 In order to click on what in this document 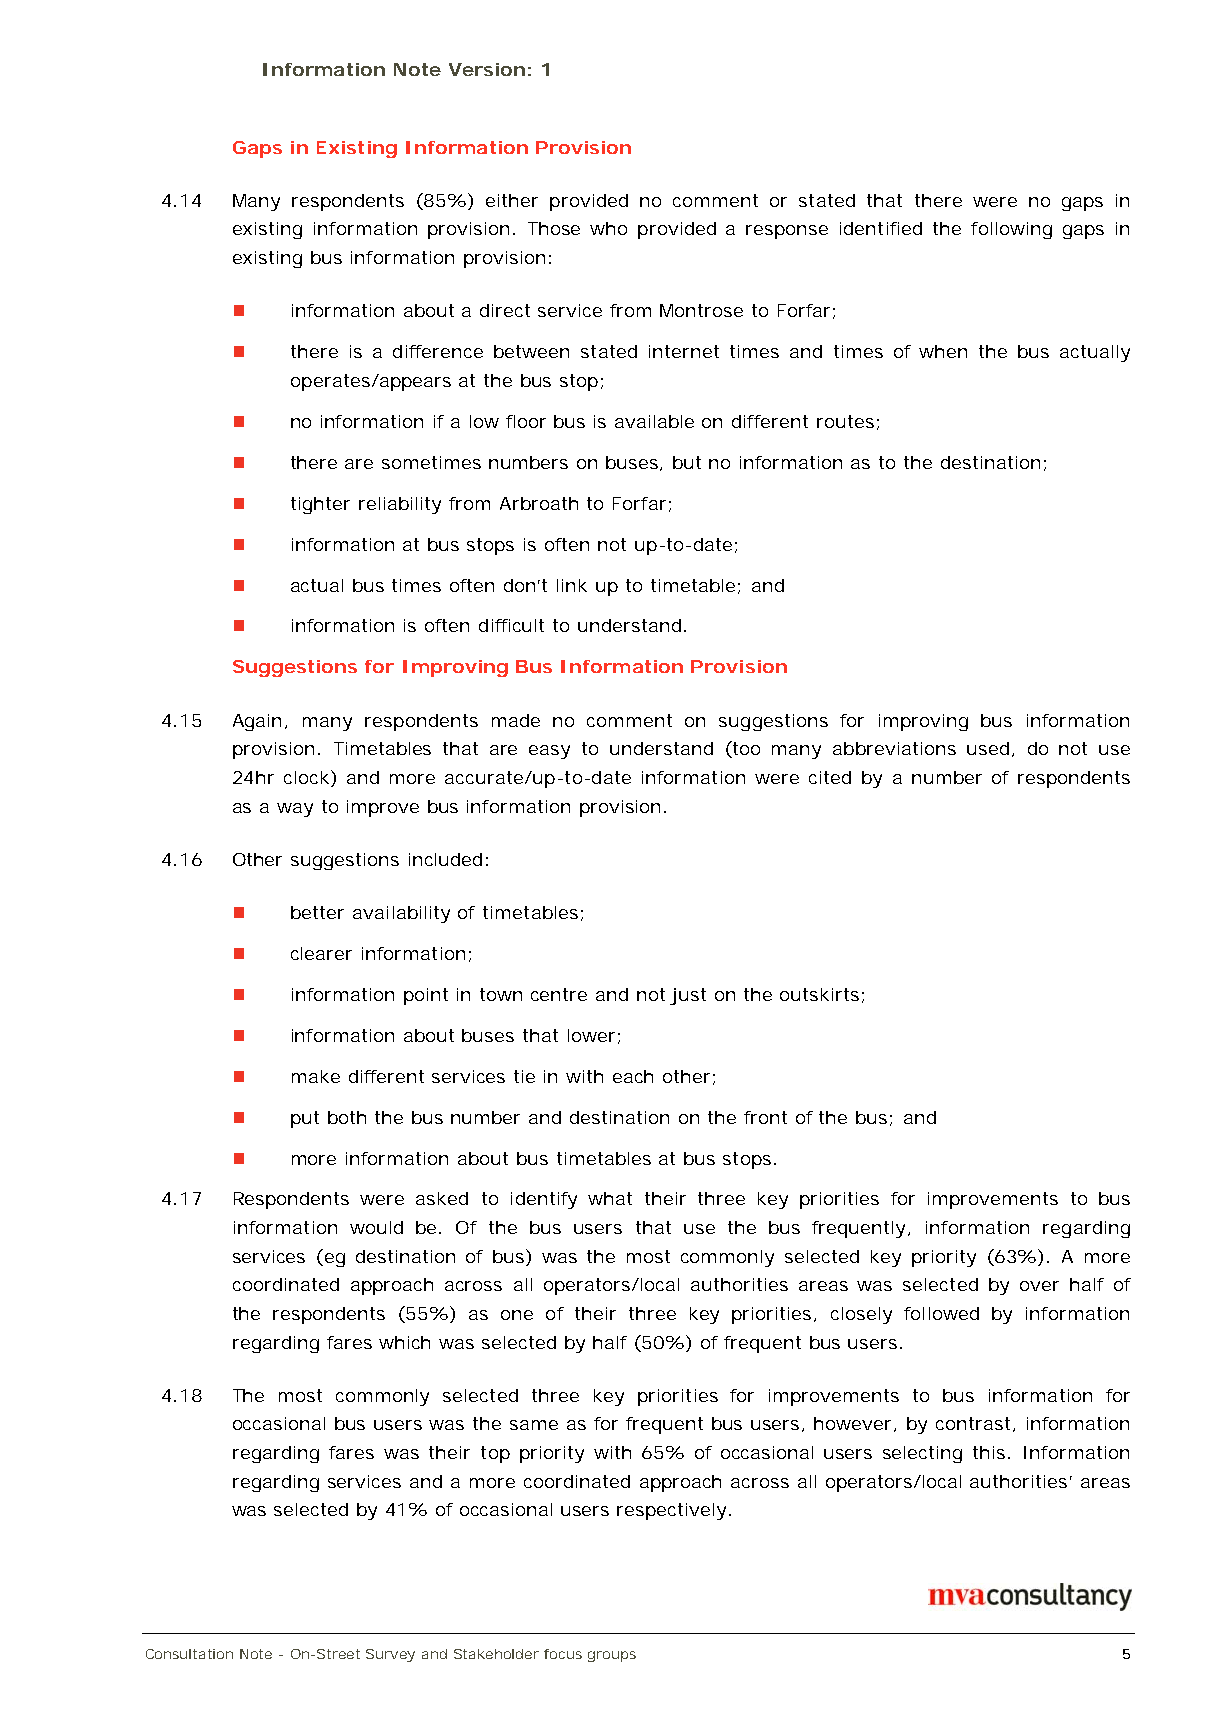, I will do `click(610, 1198)`.
